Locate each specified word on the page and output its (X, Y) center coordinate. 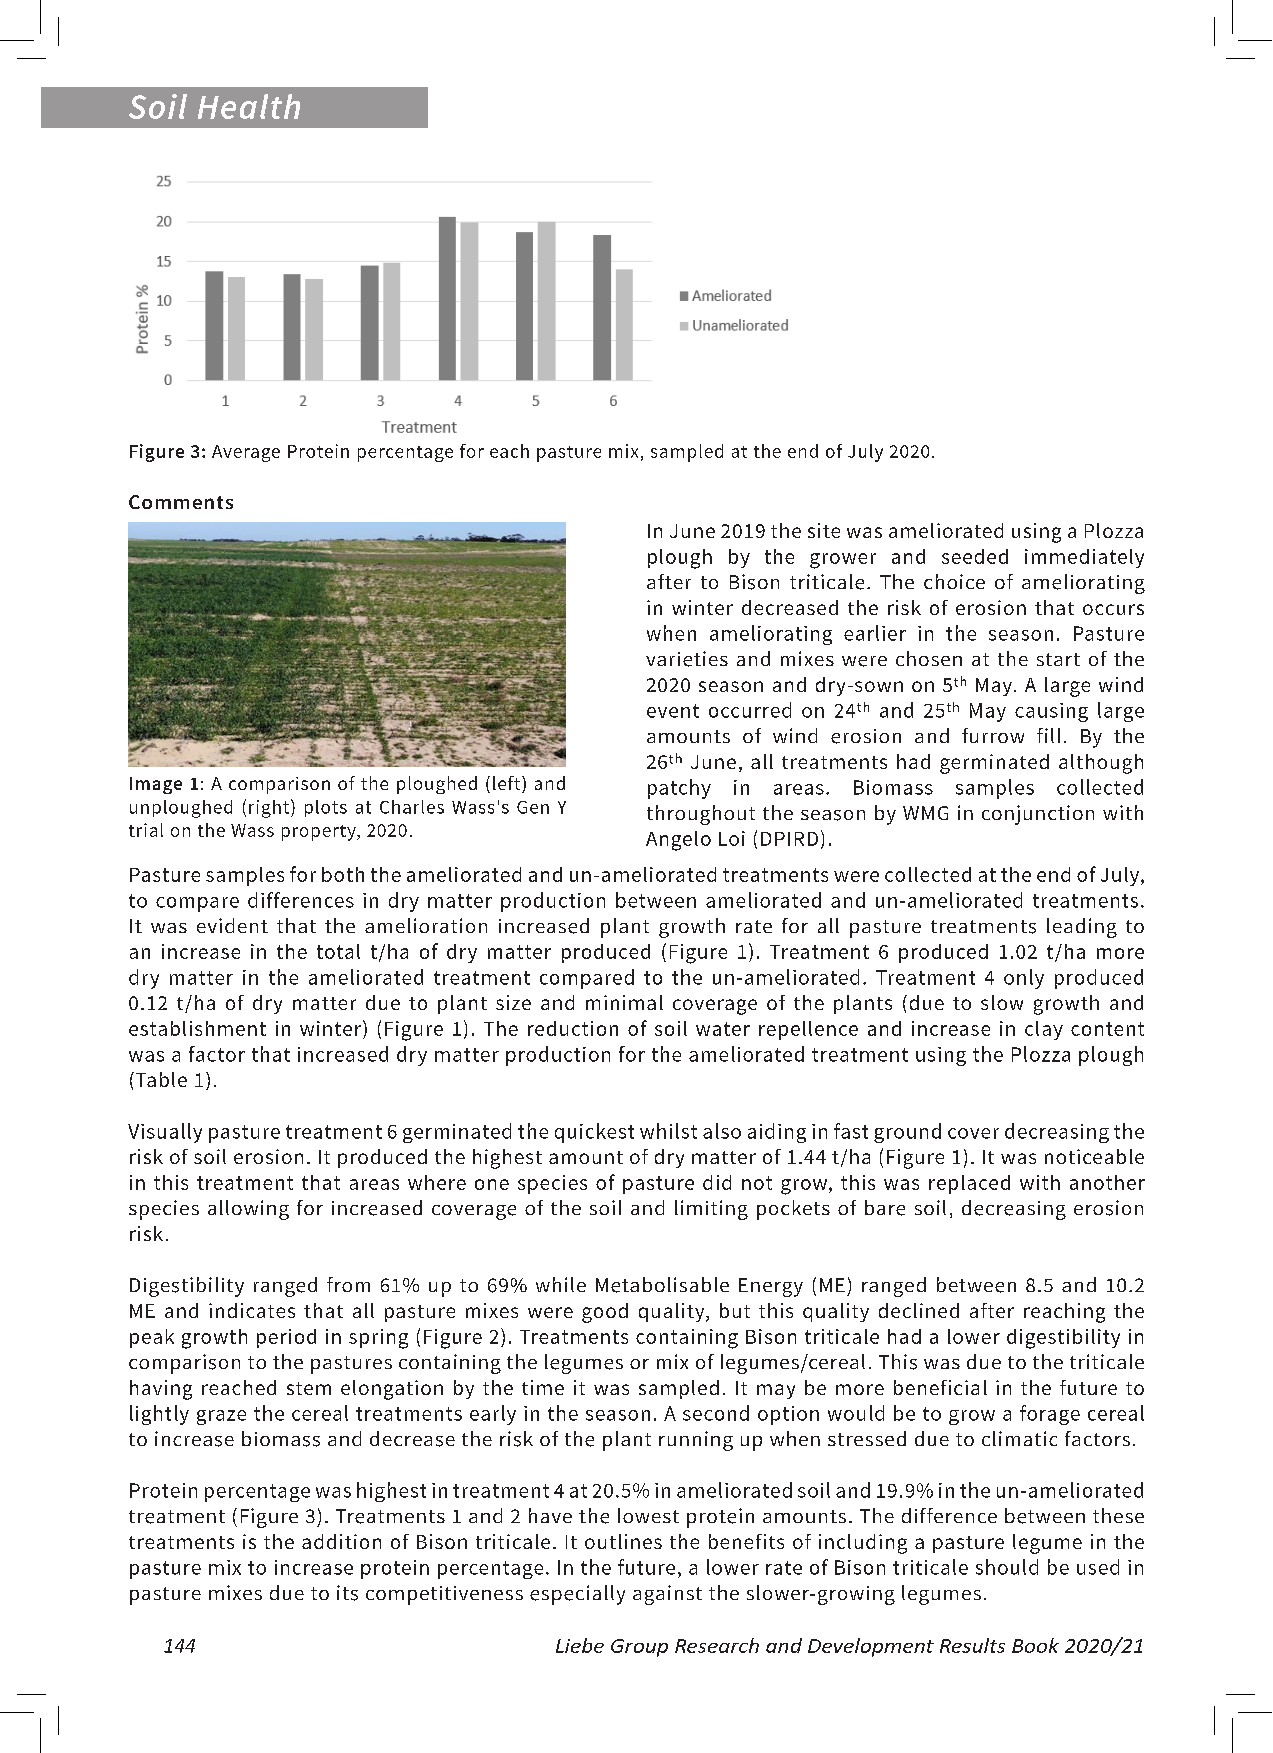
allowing (248, 1210)
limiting (711, 1210)
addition (341, 1541)
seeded (975, 556)
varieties (687, 659)
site (824, 530)
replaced (969, 1184)
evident (232, 925)
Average (246, 453)
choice (954, 581)
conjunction (1038, 815)
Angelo (678, 841)
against (667, 1595)
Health (249, 106)
